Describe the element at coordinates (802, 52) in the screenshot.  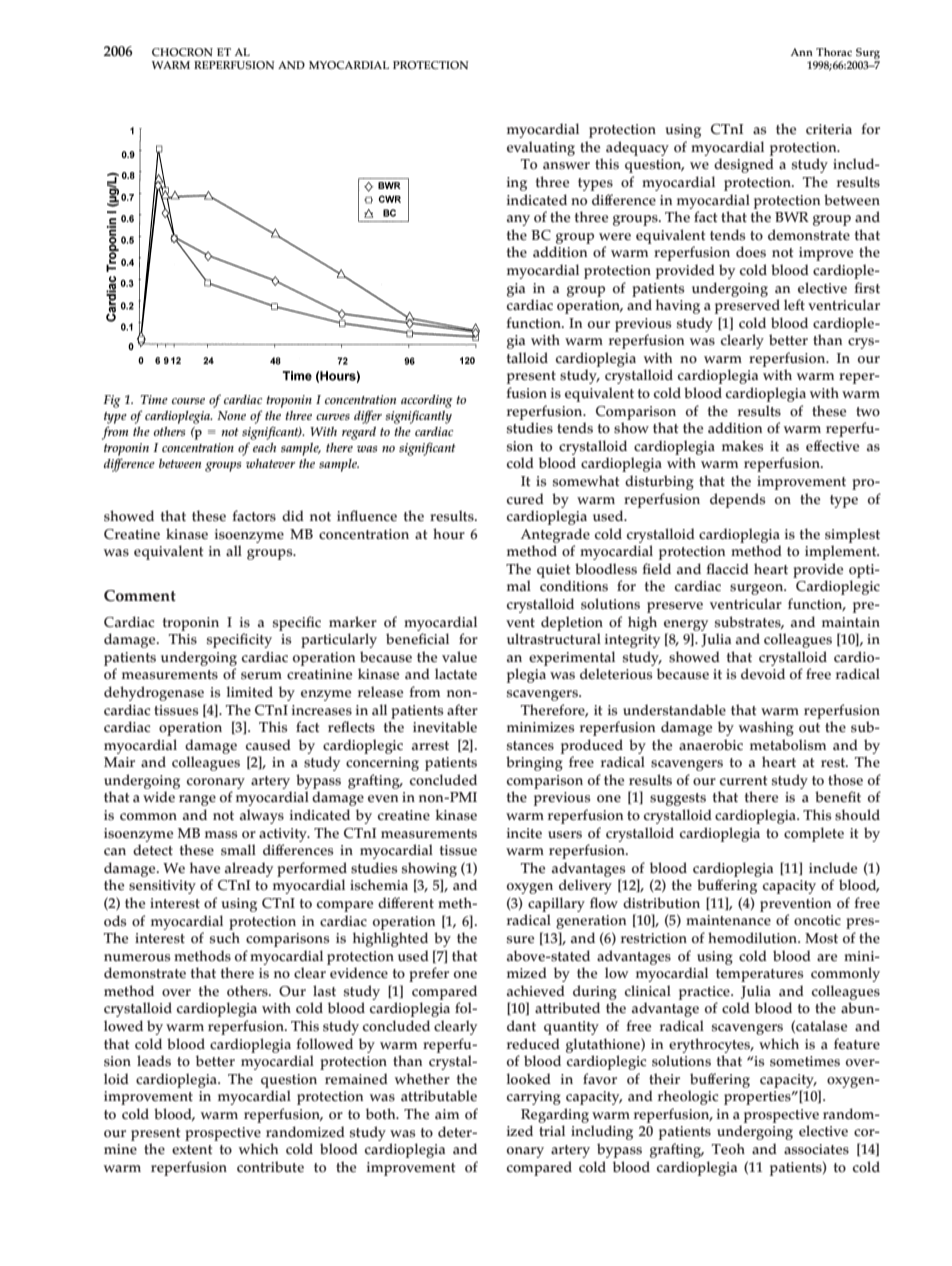
I see `Ann` at that location.
